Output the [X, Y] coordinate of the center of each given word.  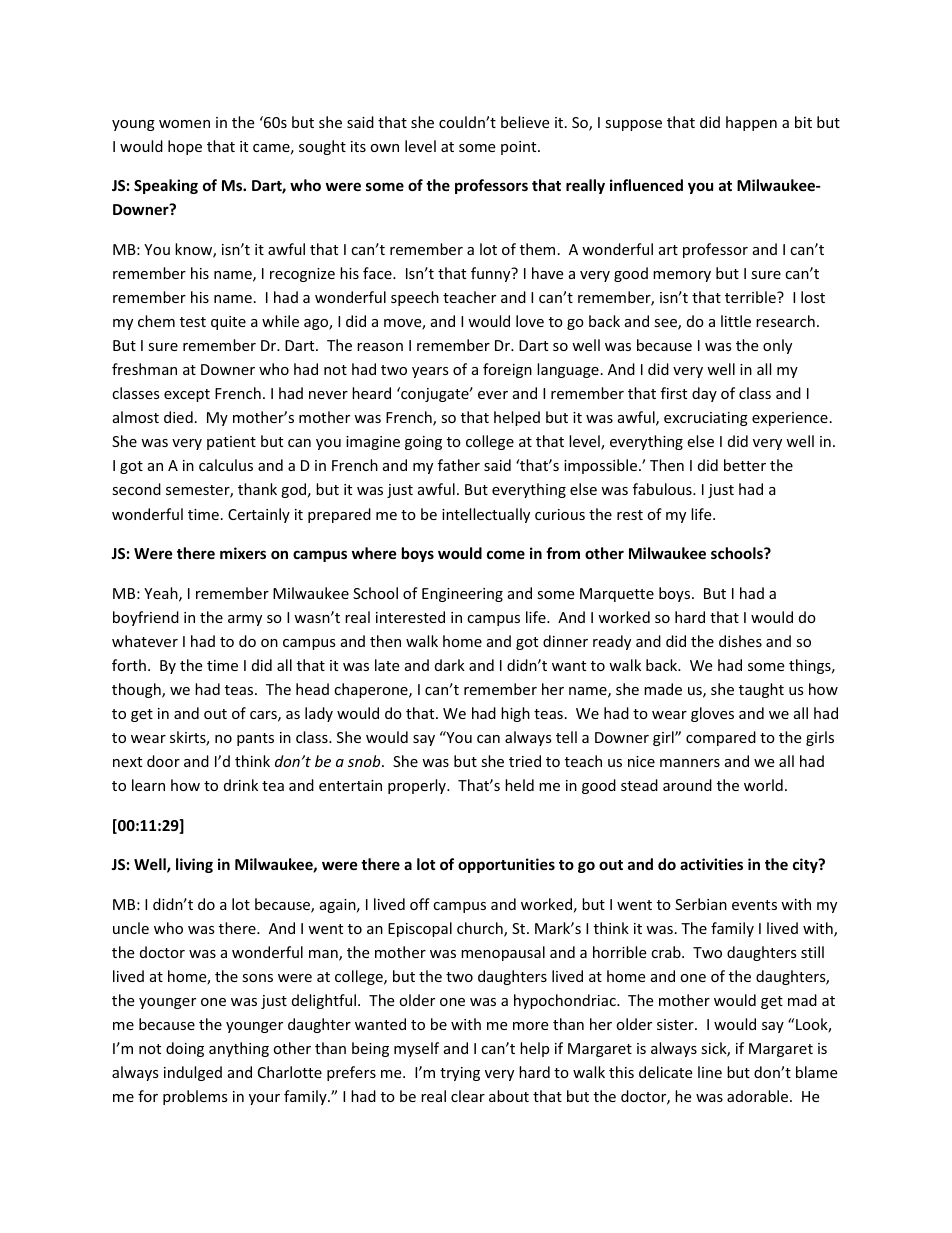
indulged [193, 1073]
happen [751, 123]
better [745, 465]
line [710, 1072]
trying [460, 1074]
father [459, 465]
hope [185, 147]
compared [721, 738]
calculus [226, 465]
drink [241, 785]
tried [525, 761]
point [520, 148]
